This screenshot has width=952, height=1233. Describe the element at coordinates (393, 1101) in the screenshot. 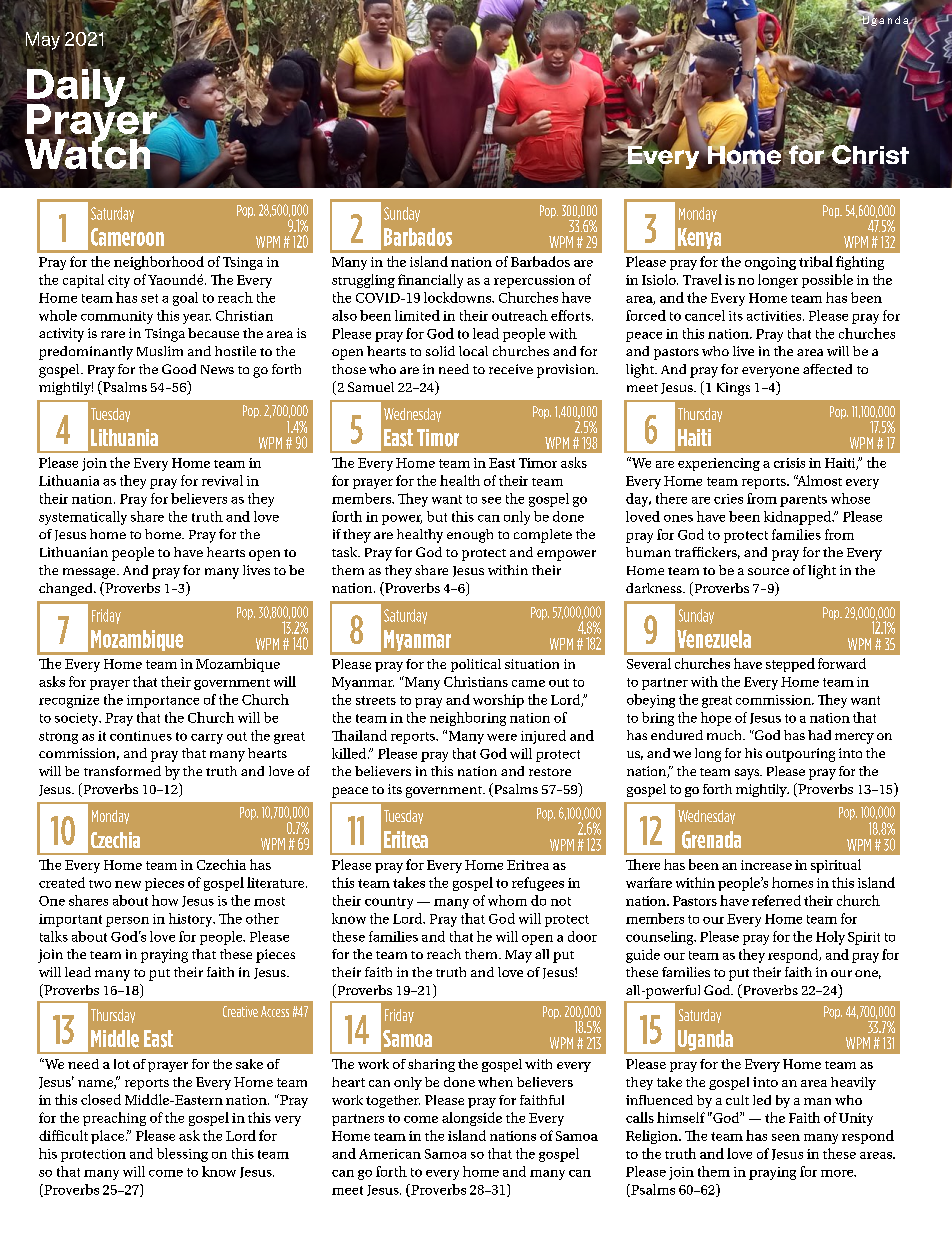

I see `together` at that location.
